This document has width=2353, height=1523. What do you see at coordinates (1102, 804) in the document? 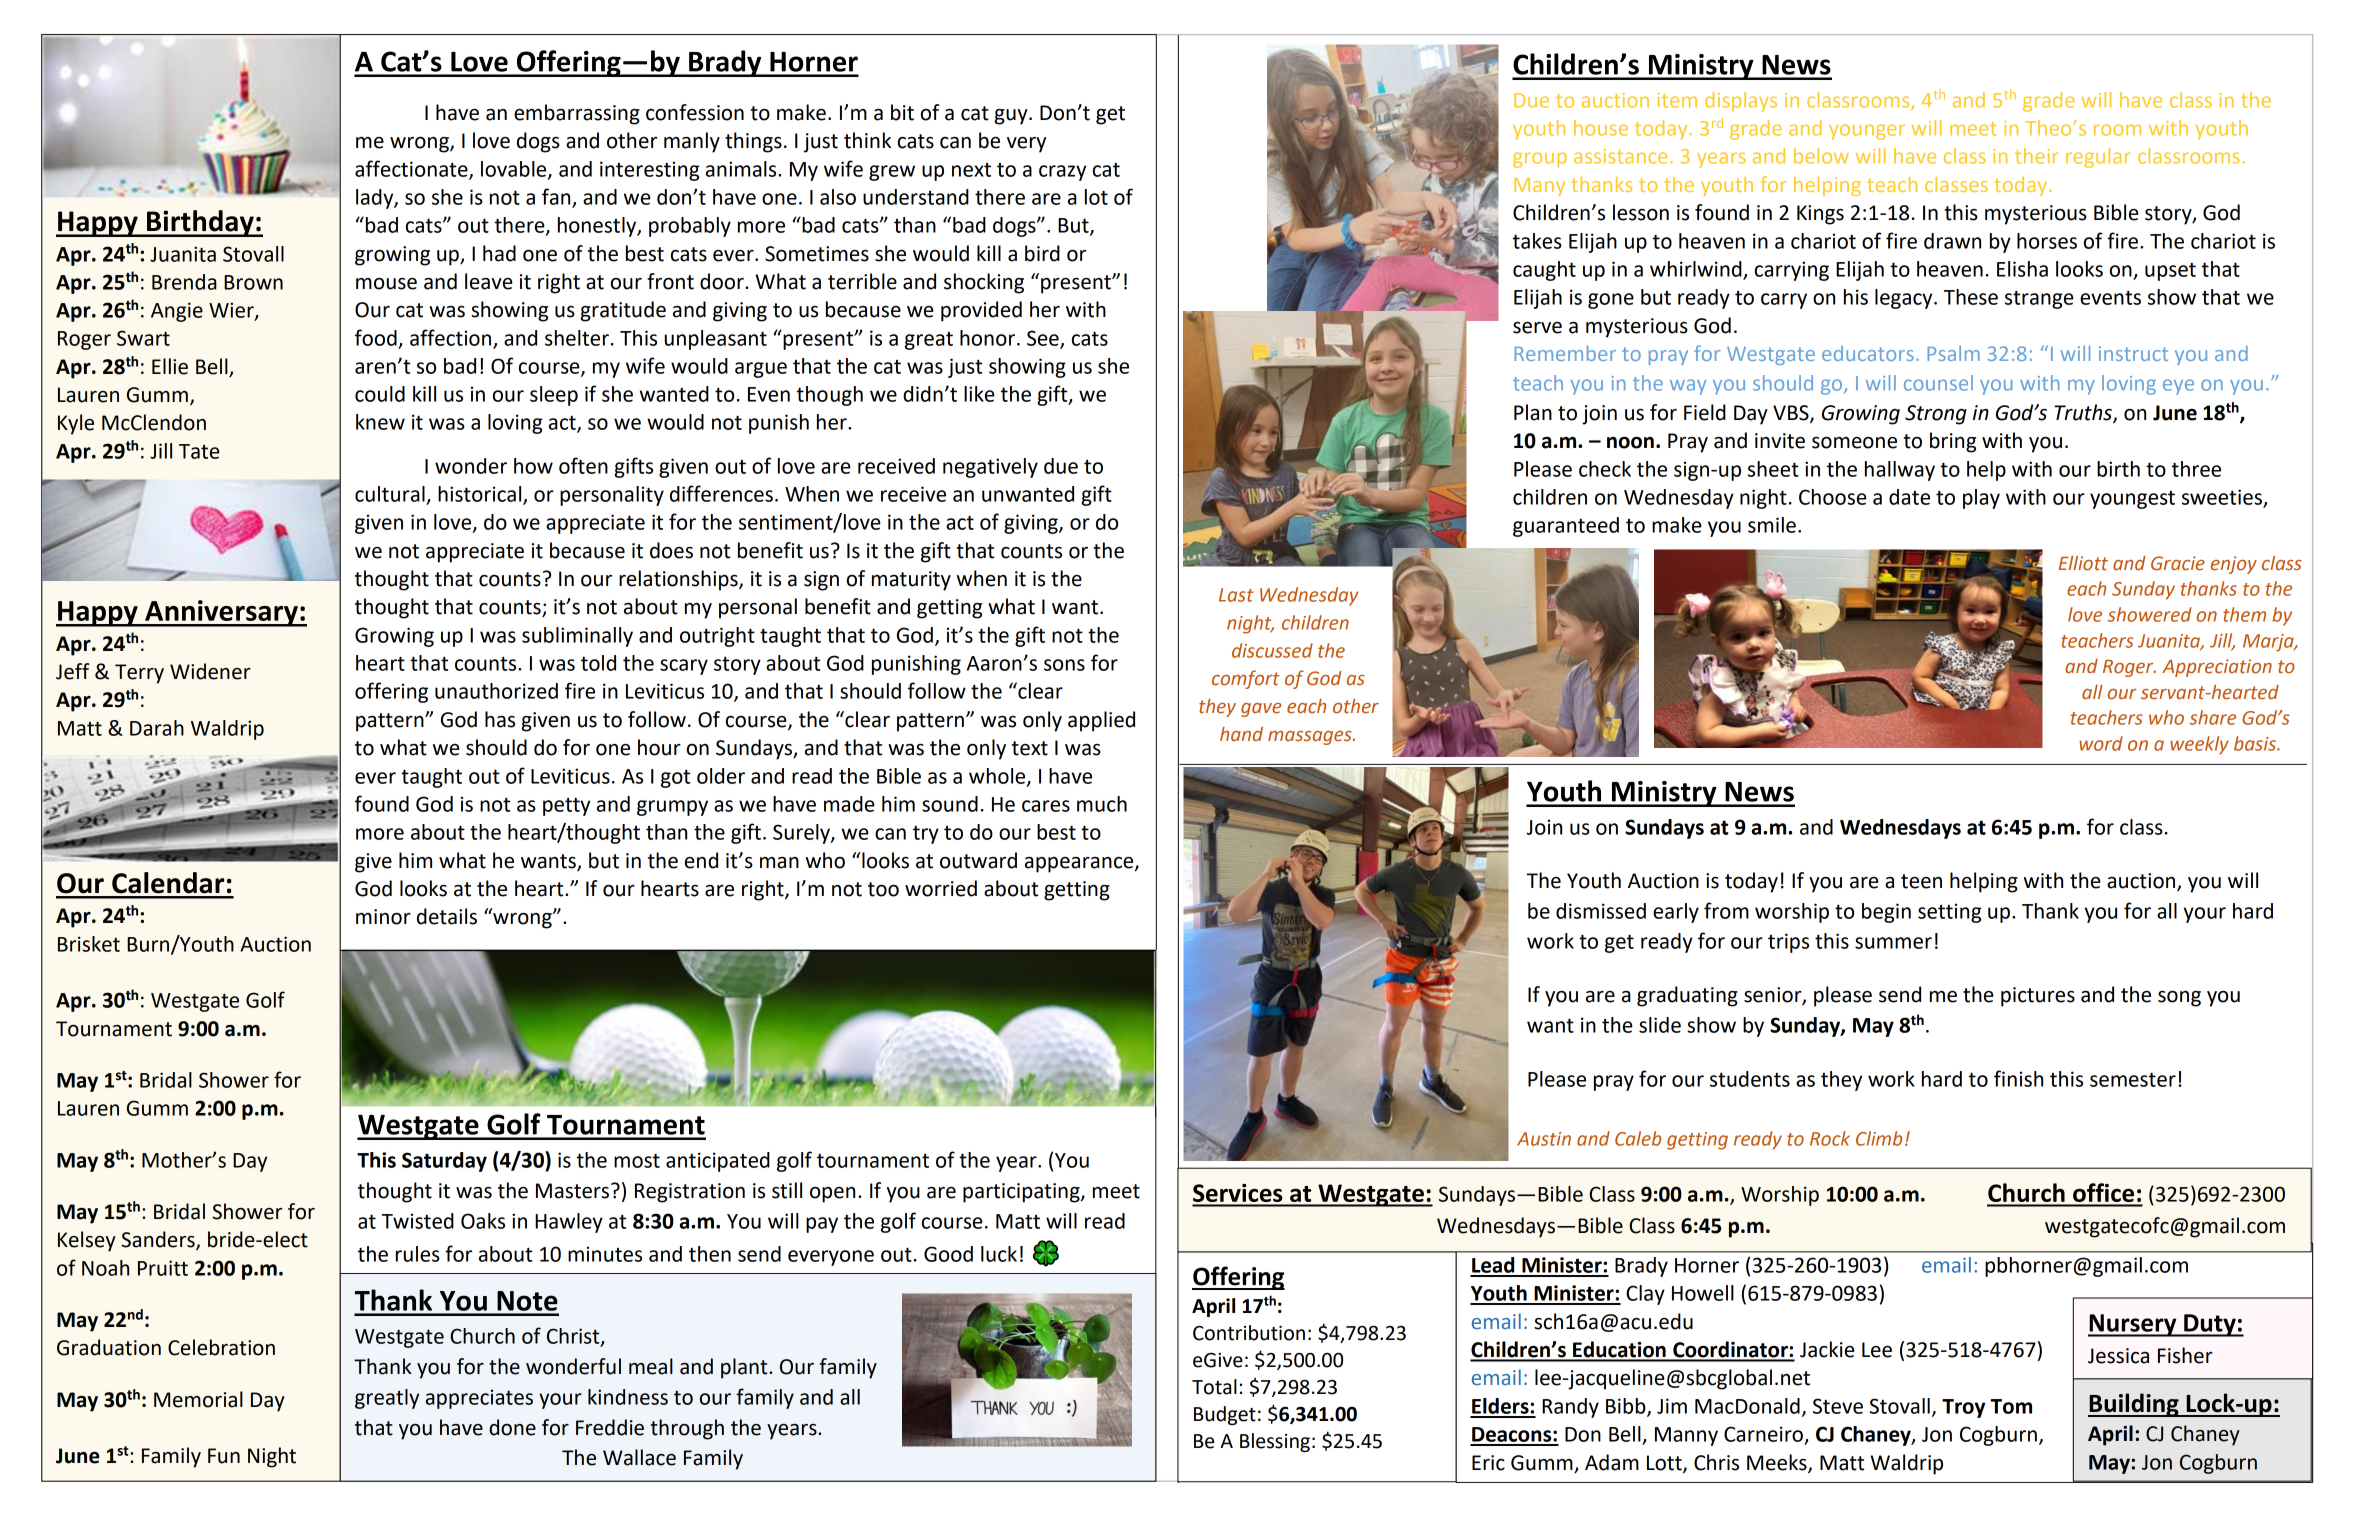
I see `much` at bounding box center [1102, 804].
